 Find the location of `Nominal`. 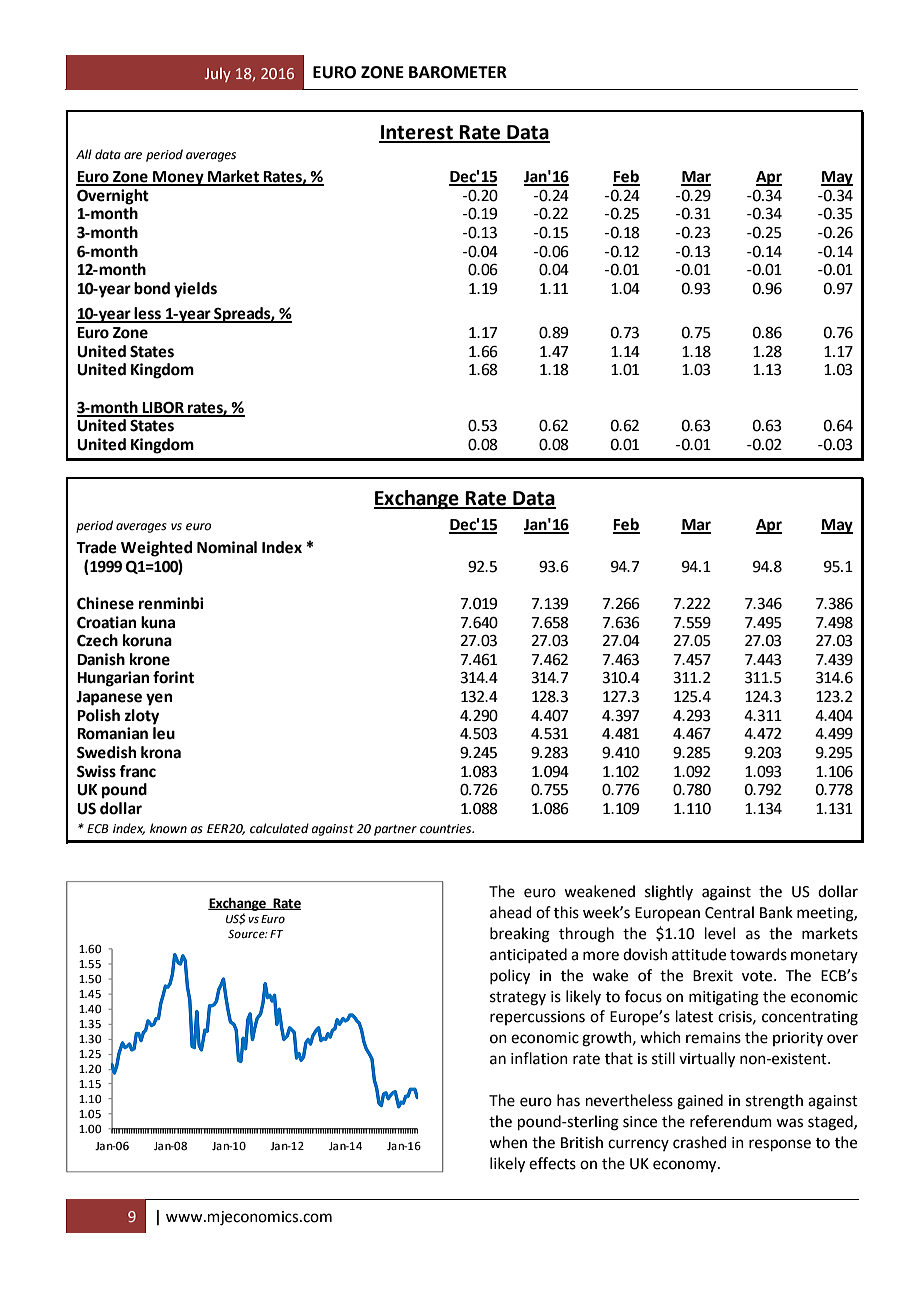

Nominal is located at coordinates (227, 547).
